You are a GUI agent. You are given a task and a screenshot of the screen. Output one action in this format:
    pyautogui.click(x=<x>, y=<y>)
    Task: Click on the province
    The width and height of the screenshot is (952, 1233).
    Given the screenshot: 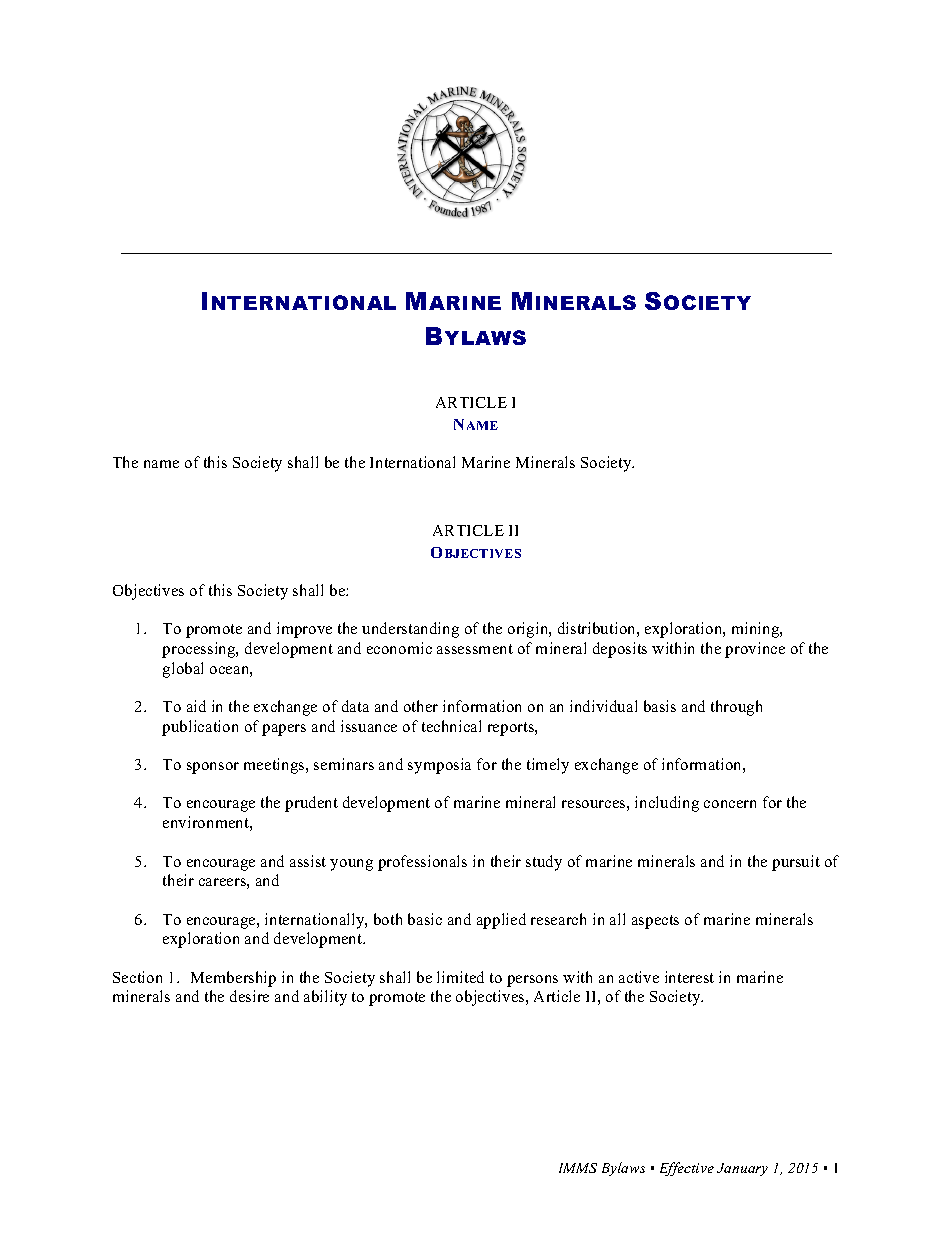 What is the action you would take?
    pyautogui.click(x=755, y=650)
